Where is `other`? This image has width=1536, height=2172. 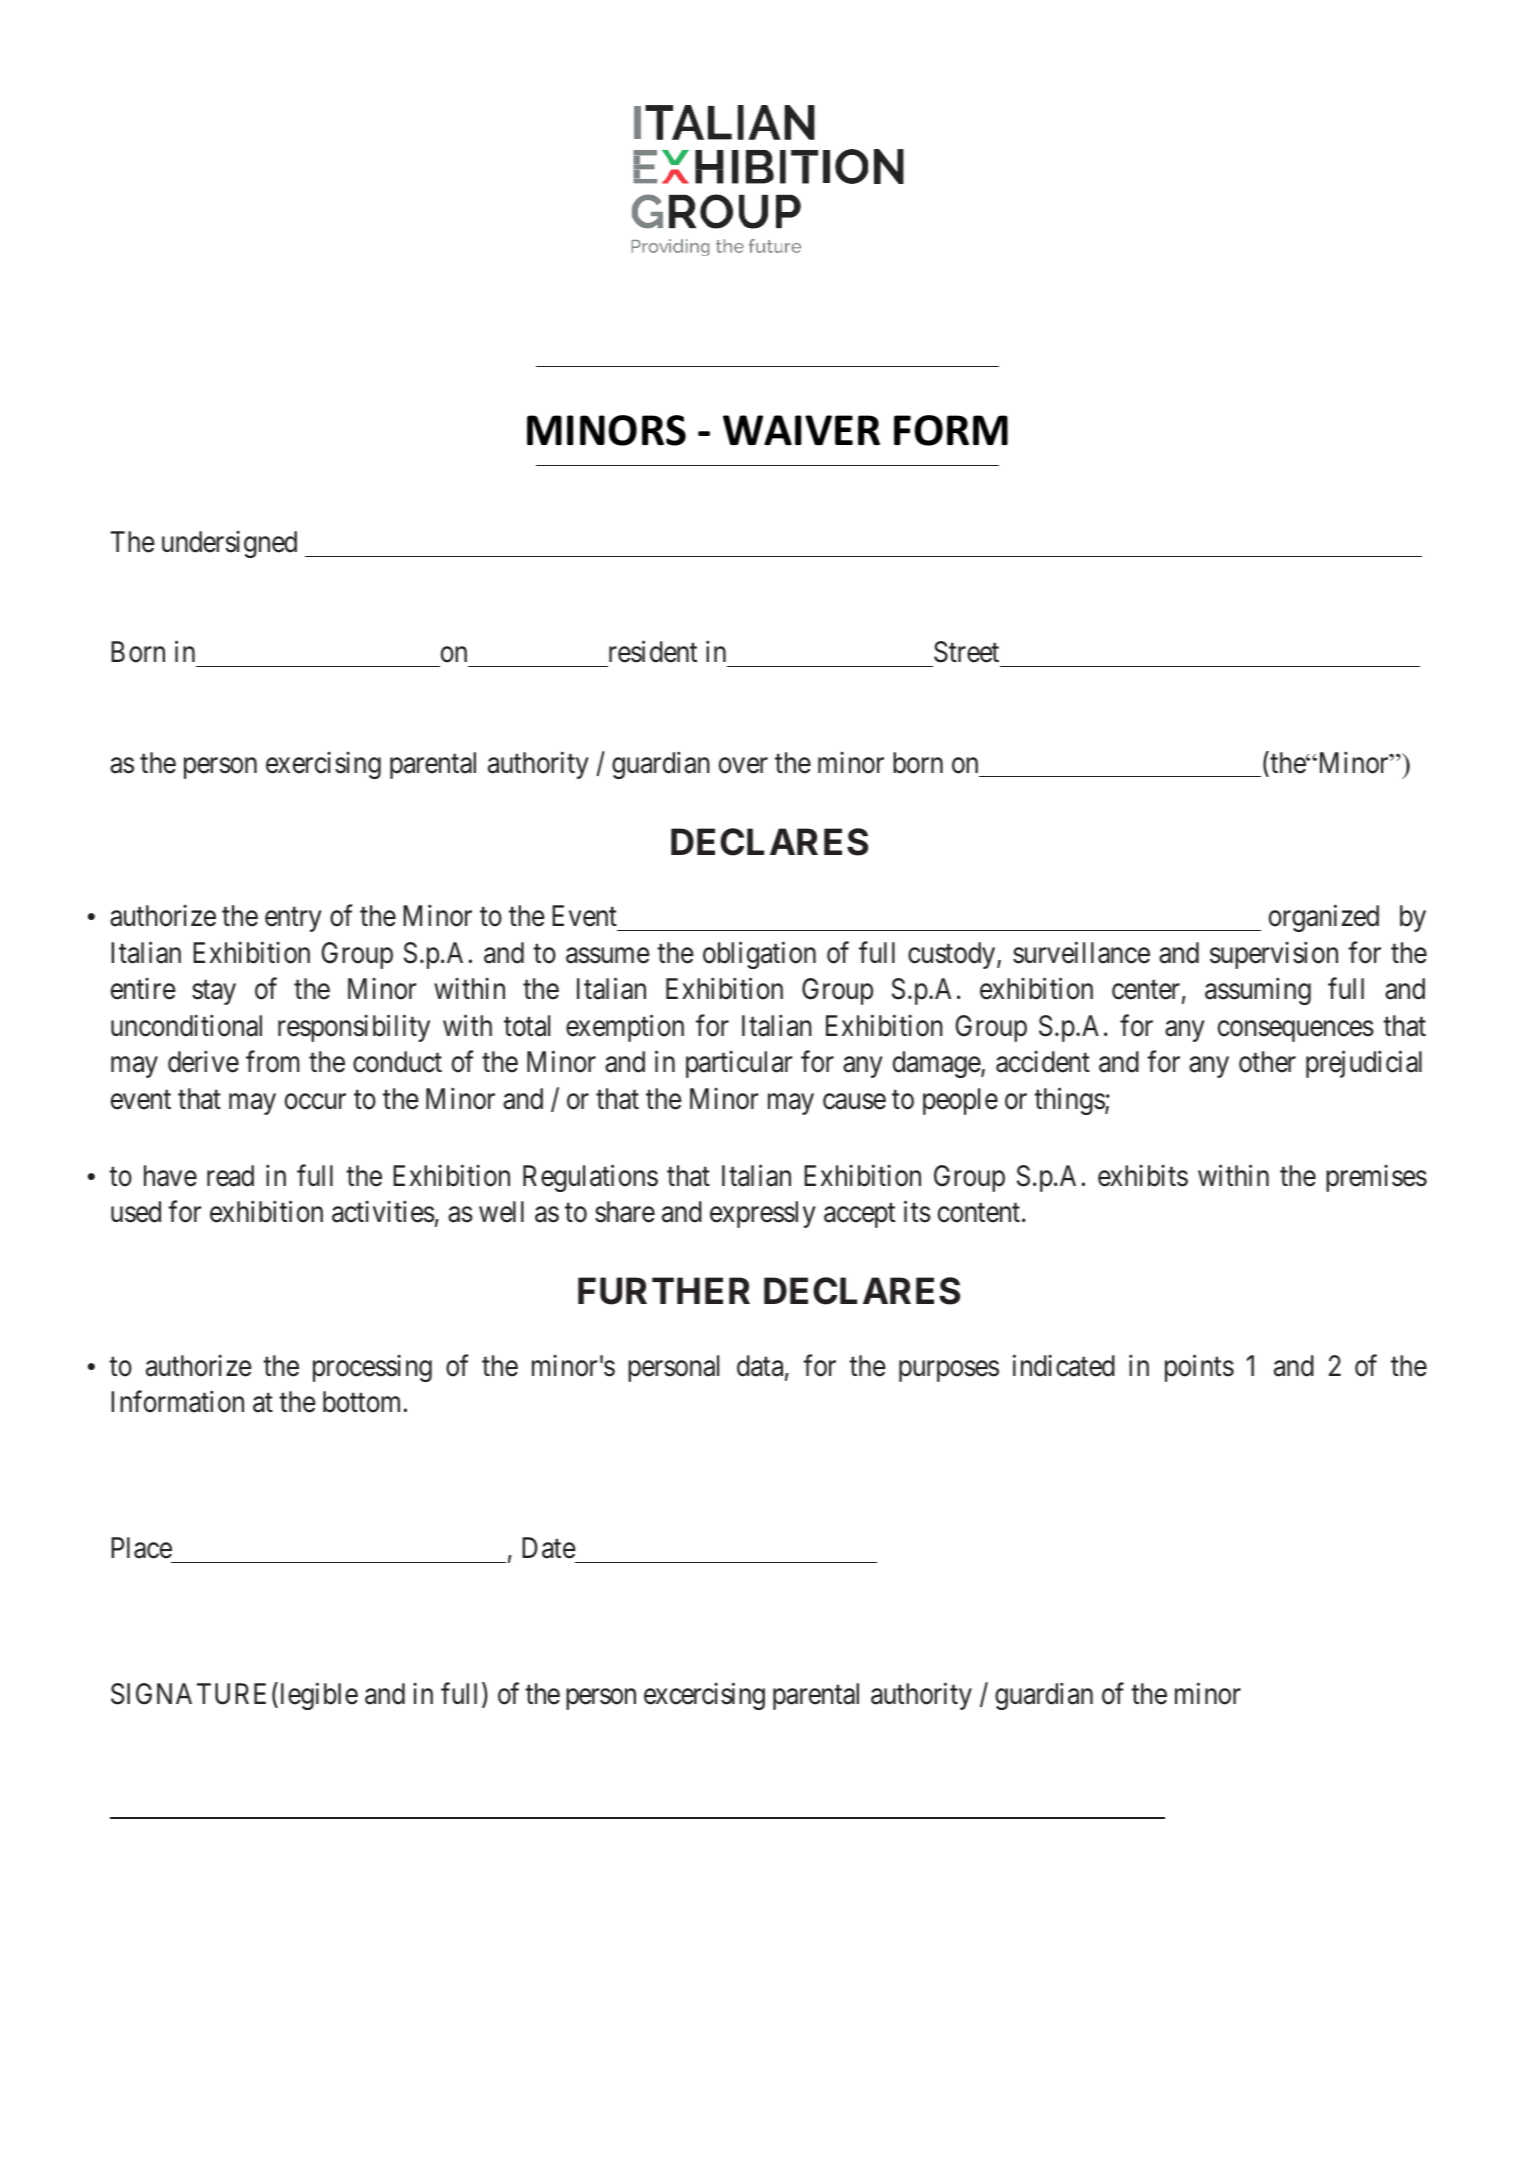
other is located at coordinates (1267, 1062).
